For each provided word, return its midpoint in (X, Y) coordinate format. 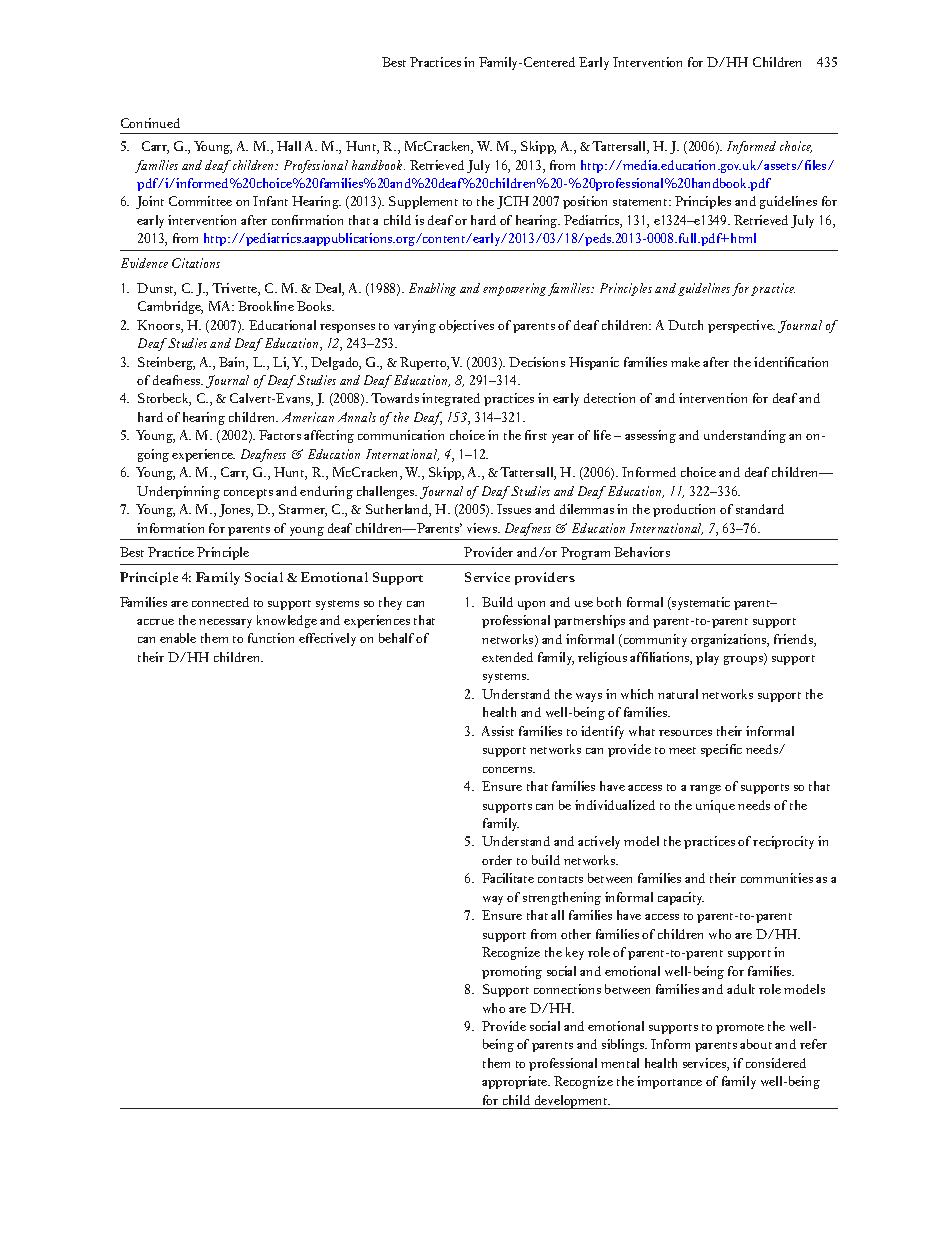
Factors (280, 435)
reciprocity (783, 842)
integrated (451, 399)
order (497, 860)
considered (776, 1063)
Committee (200, 201)
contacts (560, 879)
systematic (700, 603)
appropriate (516, 1082)
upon (531, 605)
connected (220, 602)
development (571, 1102)
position (585, 202)
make (685, 362)
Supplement (423, 202)
